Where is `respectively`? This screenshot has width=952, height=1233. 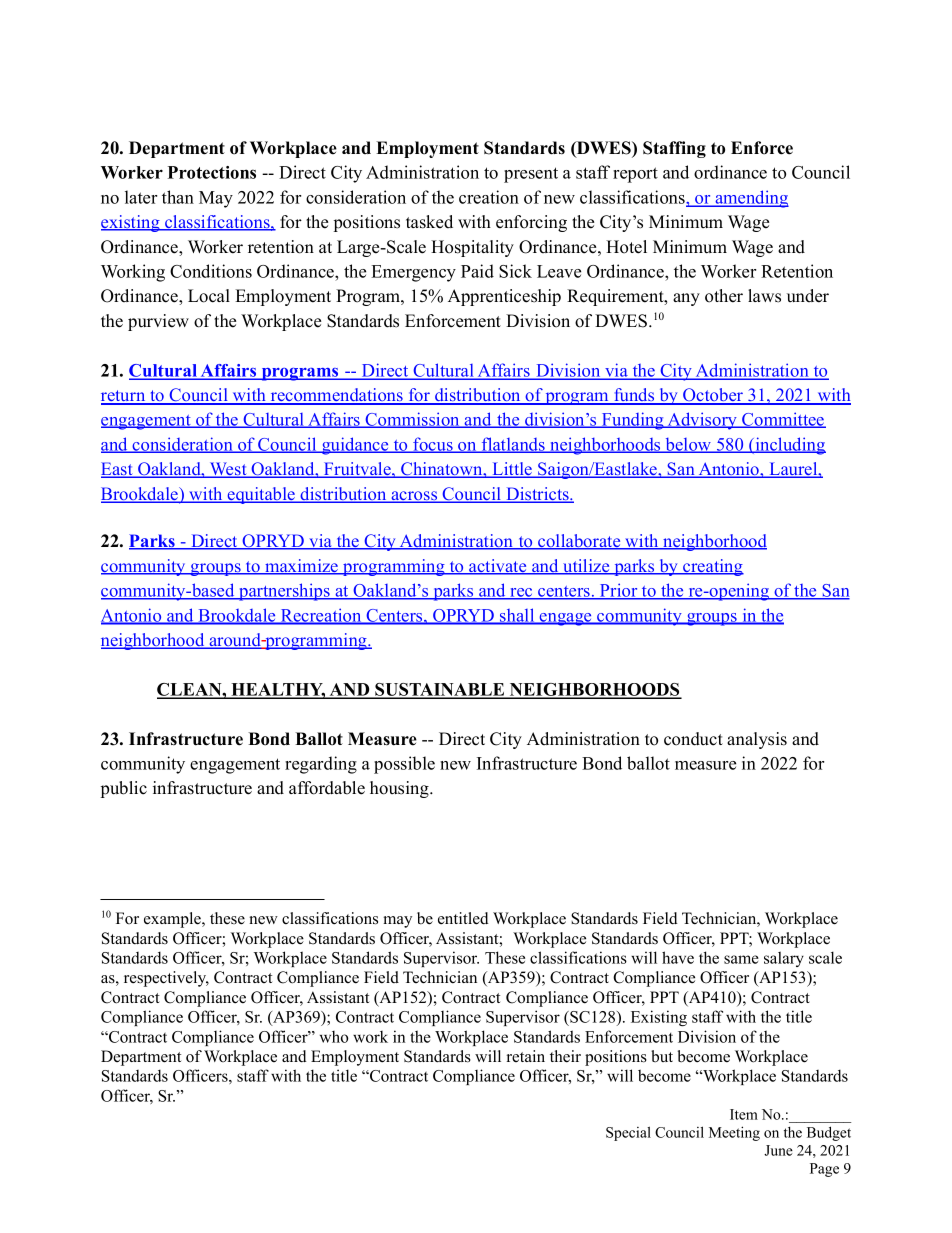 respectively is located at coordinates (166, 979).
